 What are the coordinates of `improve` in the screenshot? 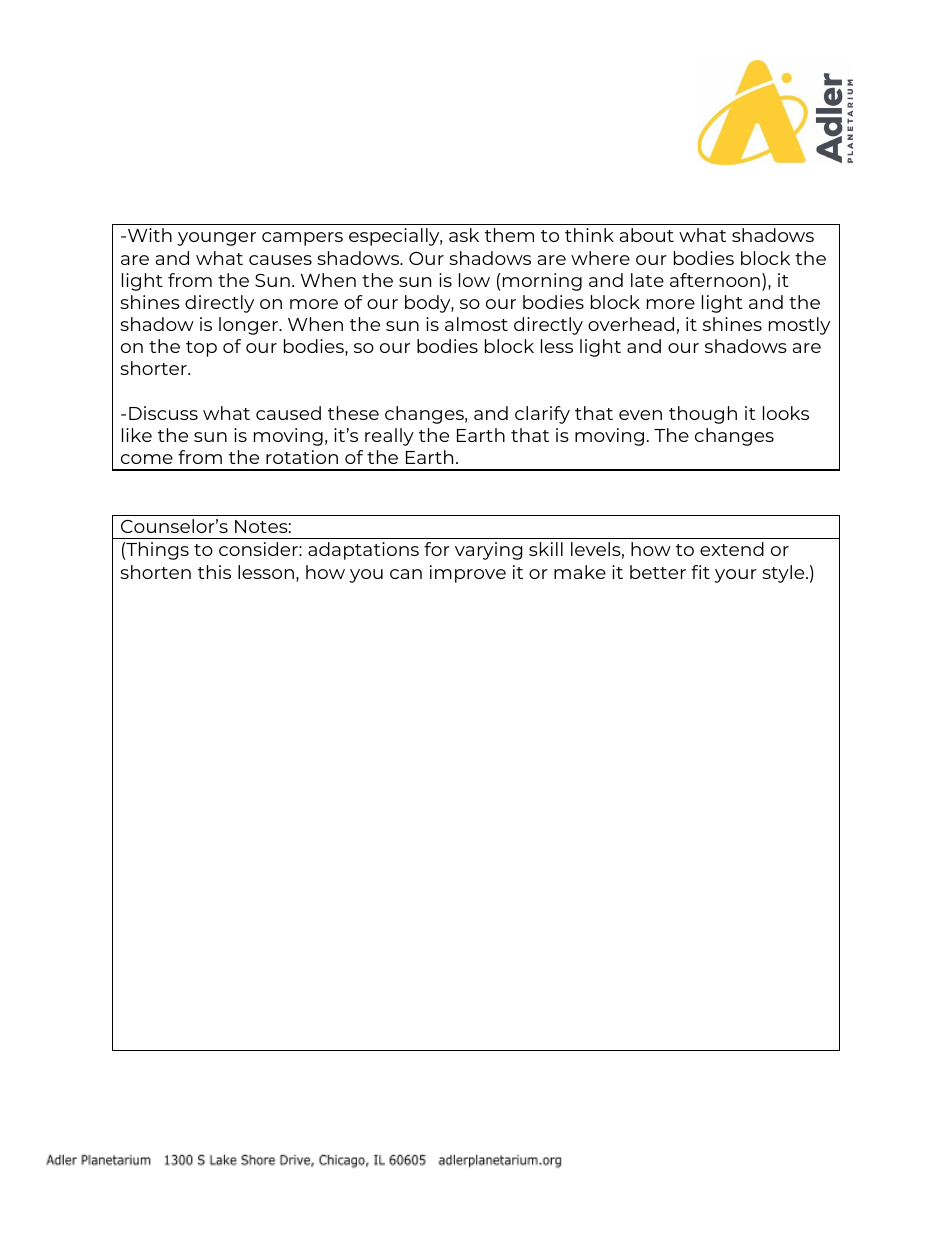 It's located at (468, 574).
